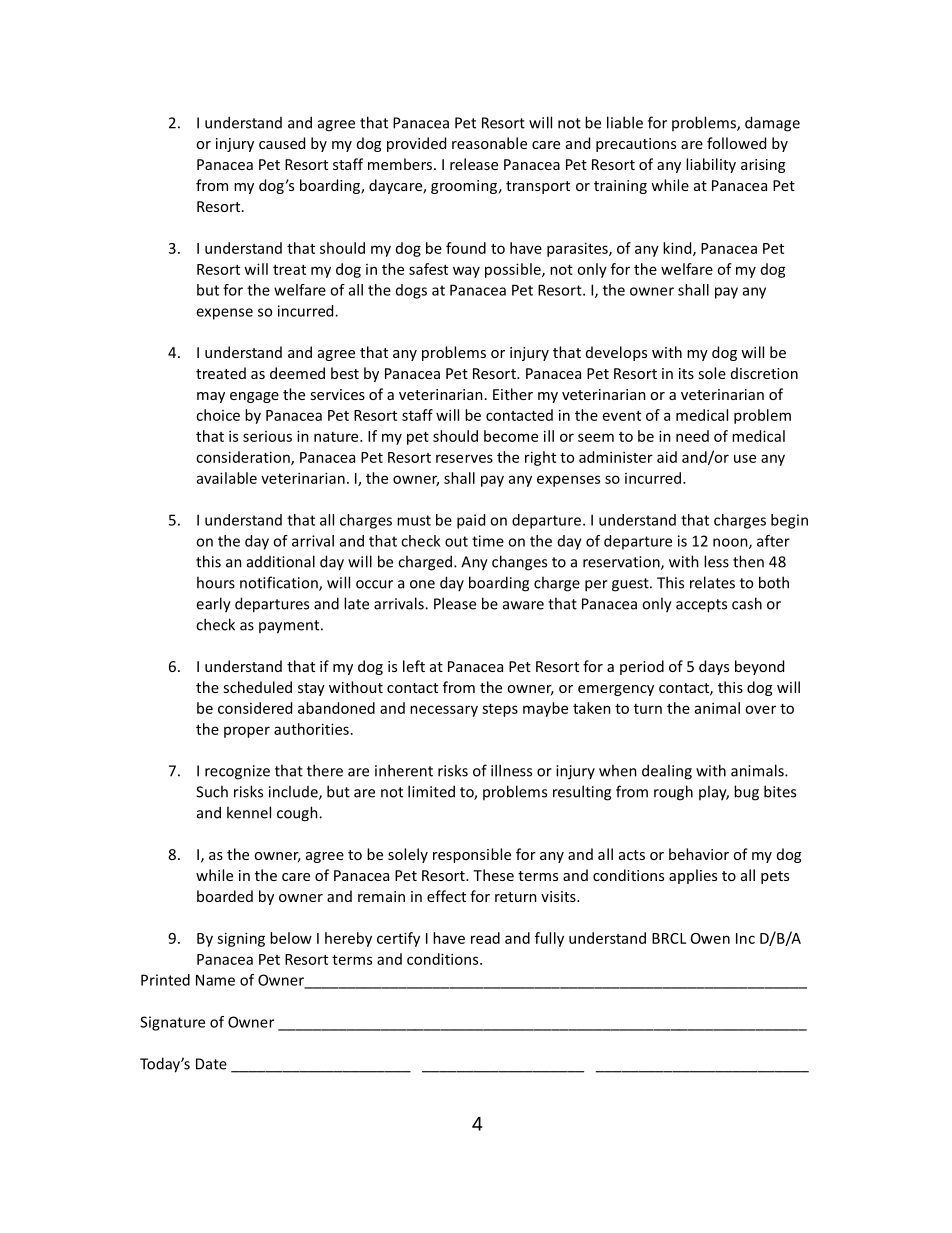 Image resolution: width=952 pixels, height=1233 pixels. Describe the element at coordinates (455, 603) in the page. I see `Please` at that location.
